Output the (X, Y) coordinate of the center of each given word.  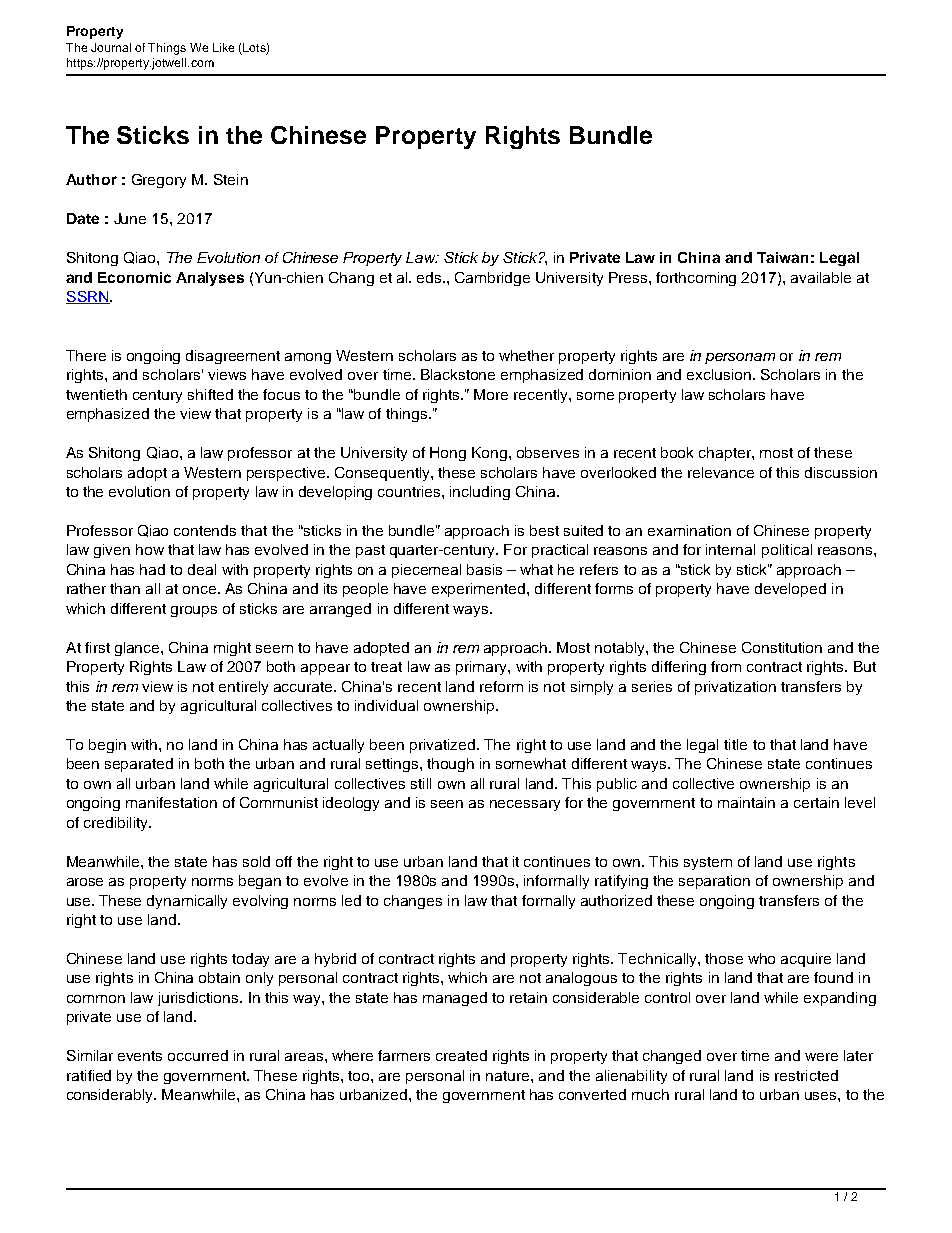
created (461, 1055)
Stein (231, 179)
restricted (806, 1075)
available (821, 277)
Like (223, 47)
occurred (198, 1055)
